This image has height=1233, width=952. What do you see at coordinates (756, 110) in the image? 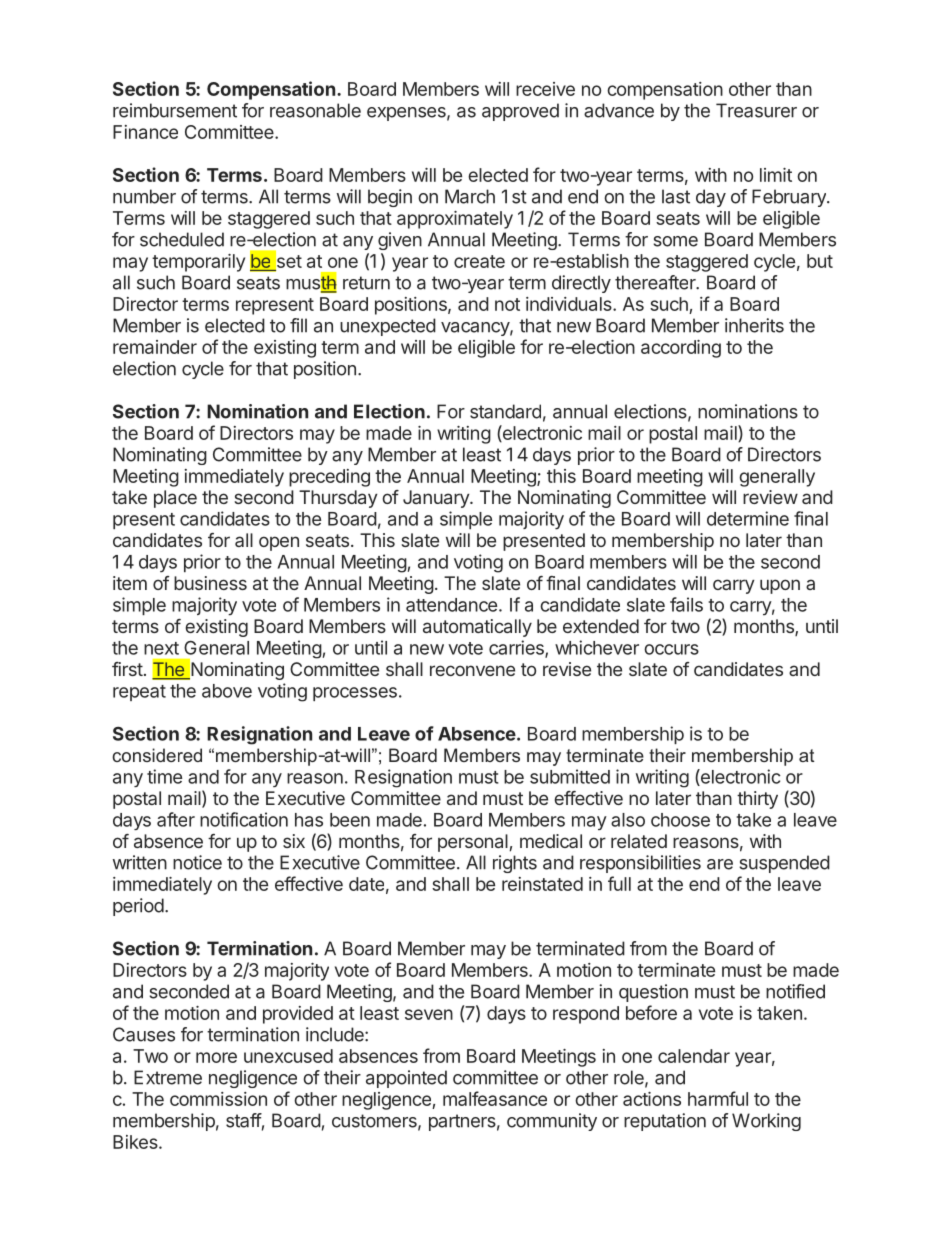
I see `Treasurer` at bounding box center [756, 110].
